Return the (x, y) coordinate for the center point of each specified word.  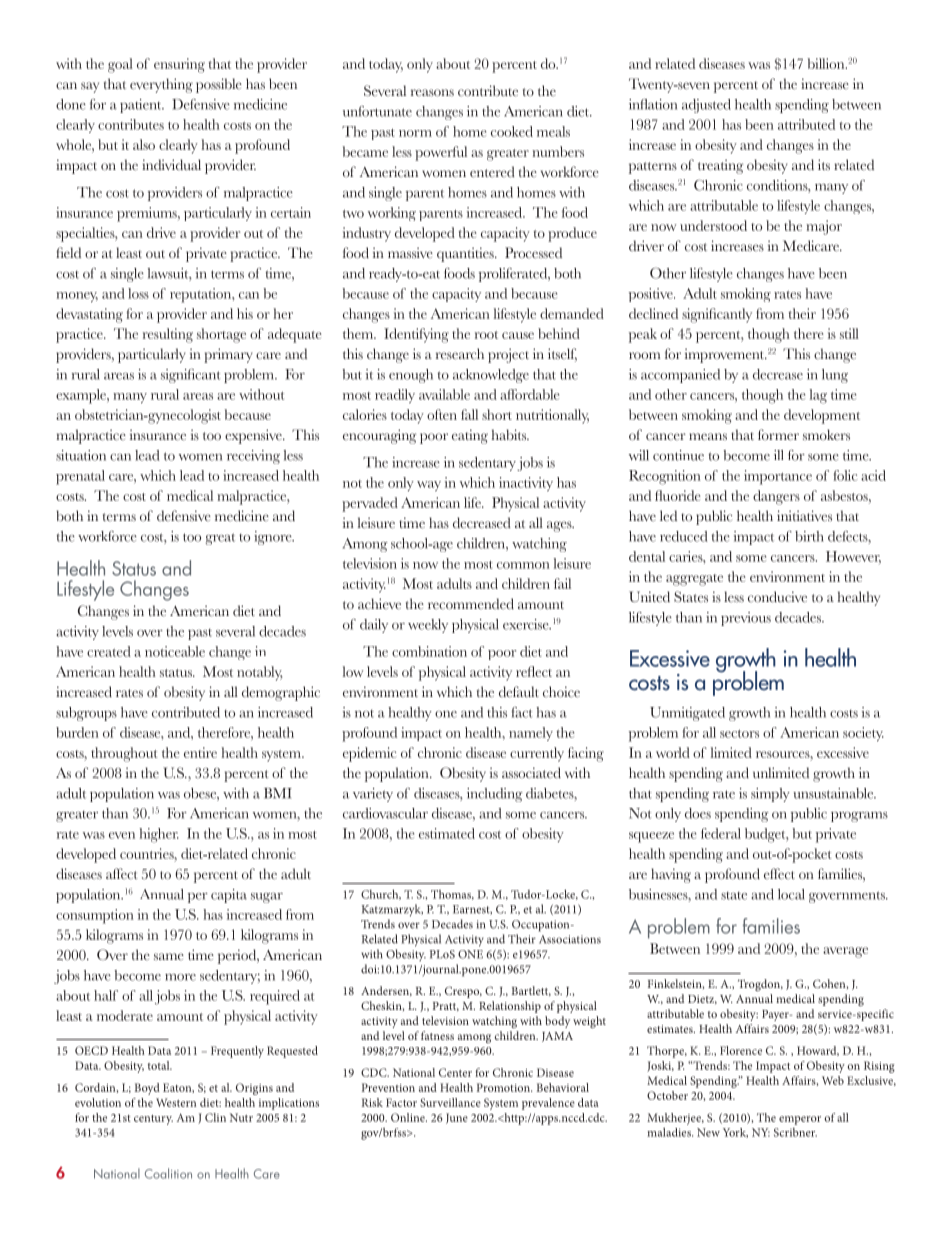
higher (159, 835)
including (495, 795)
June (457, 1118)
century (153, 1120)
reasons (432, 92)
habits (510, 434)
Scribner (795, 1132)
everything (161, 85)
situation (81, 455)
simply (770, 795)
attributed (806, 124)
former (778, 434)
